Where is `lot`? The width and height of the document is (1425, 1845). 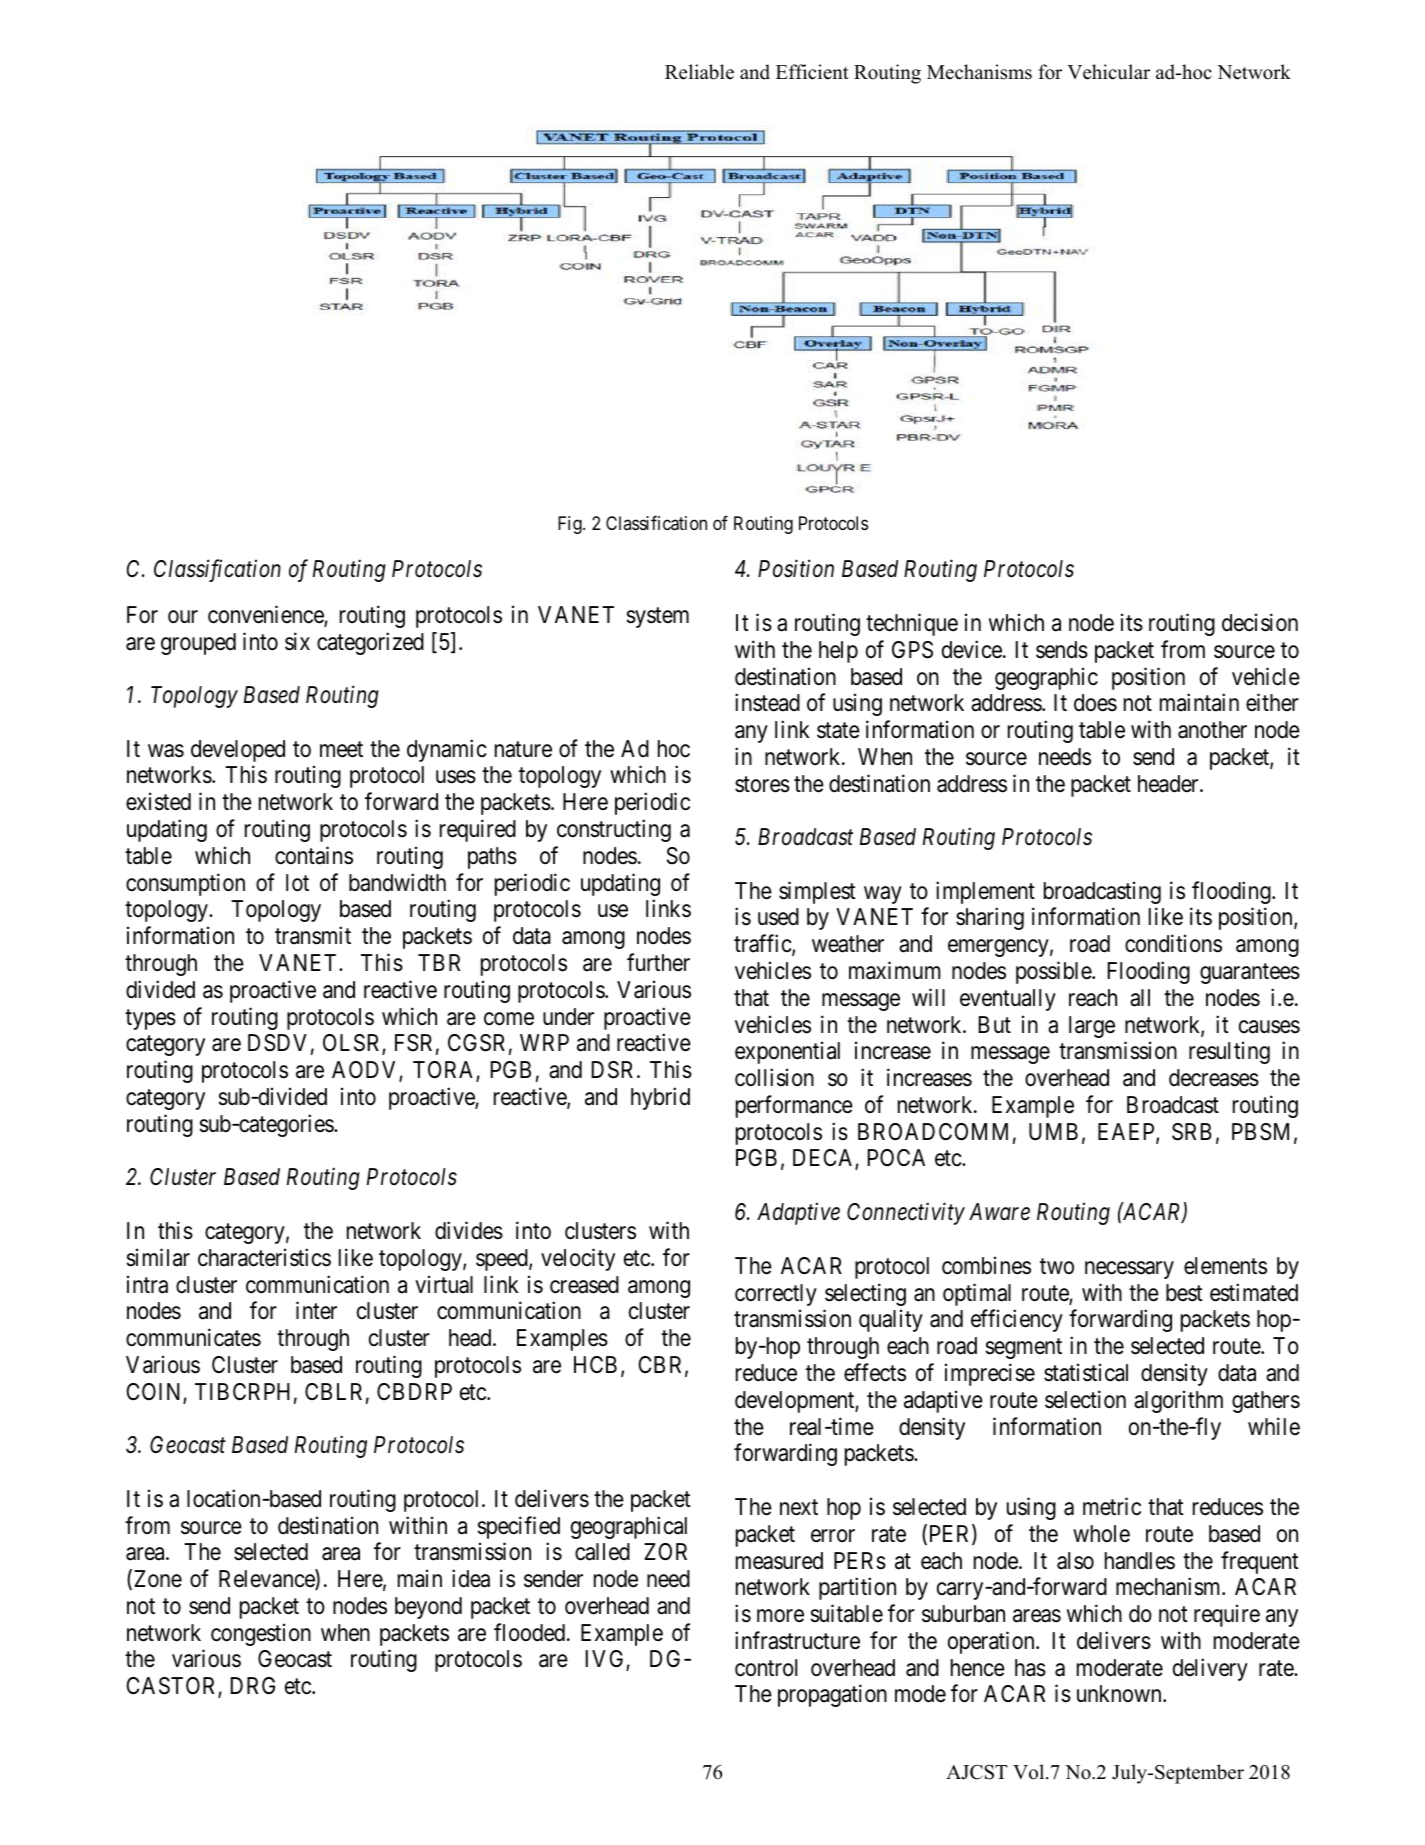 lot is located at coordinates (297, 883).
